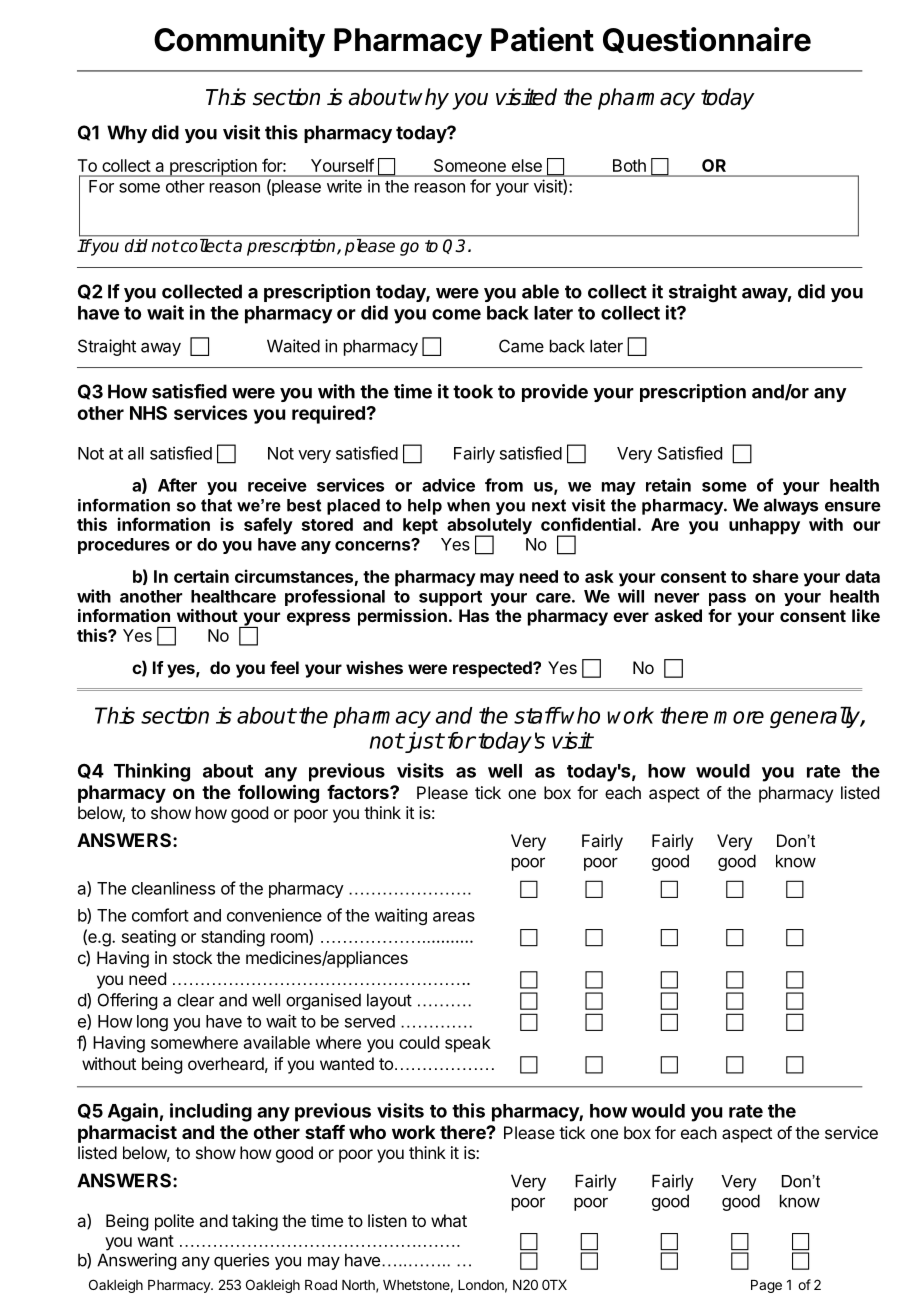 This screenshot has height=1308, width=924. Describe the element at coordinates (148, 413) in the screenshot. I see `NHS` at that location.
